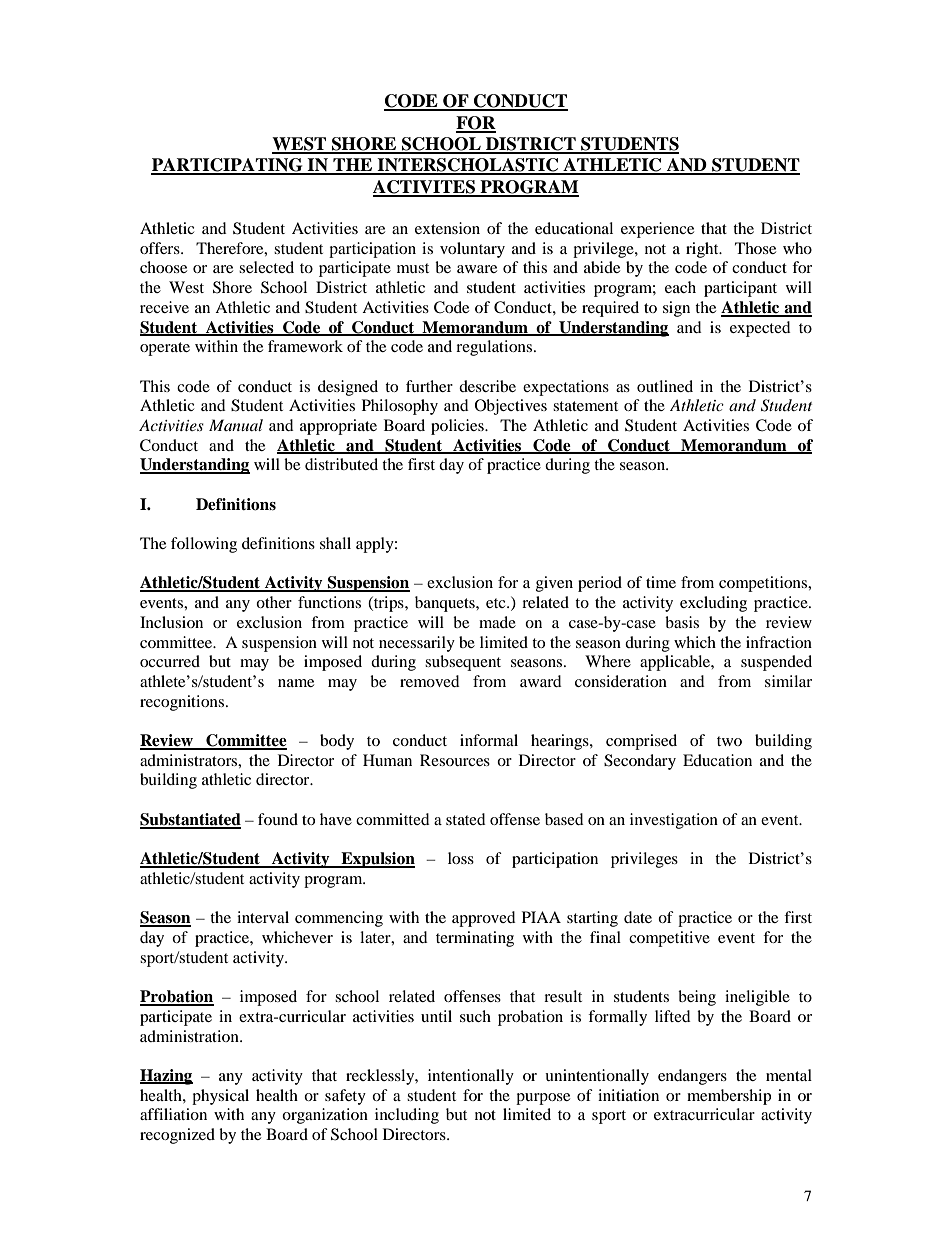 This screenshot has height=1233, width=952. I want to click on extension, so click(447, 228).
